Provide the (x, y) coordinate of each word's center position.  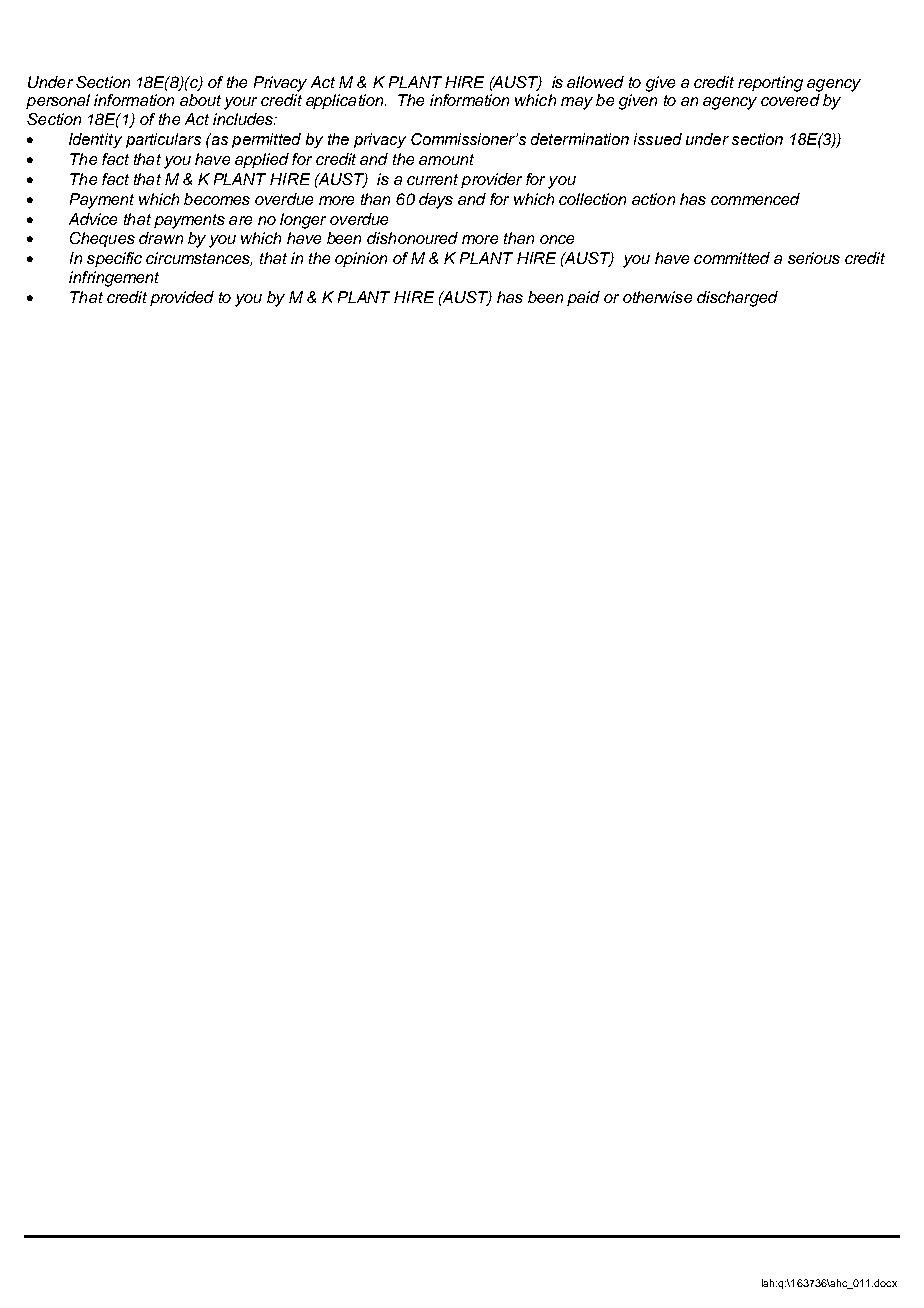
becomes (217, 199)
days (436, 201)
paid (583, 298)
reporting (770, 84)
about (200, 100)
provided (182, 298)
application (346, 101)
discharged (737, 299)
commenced (755, 199)
